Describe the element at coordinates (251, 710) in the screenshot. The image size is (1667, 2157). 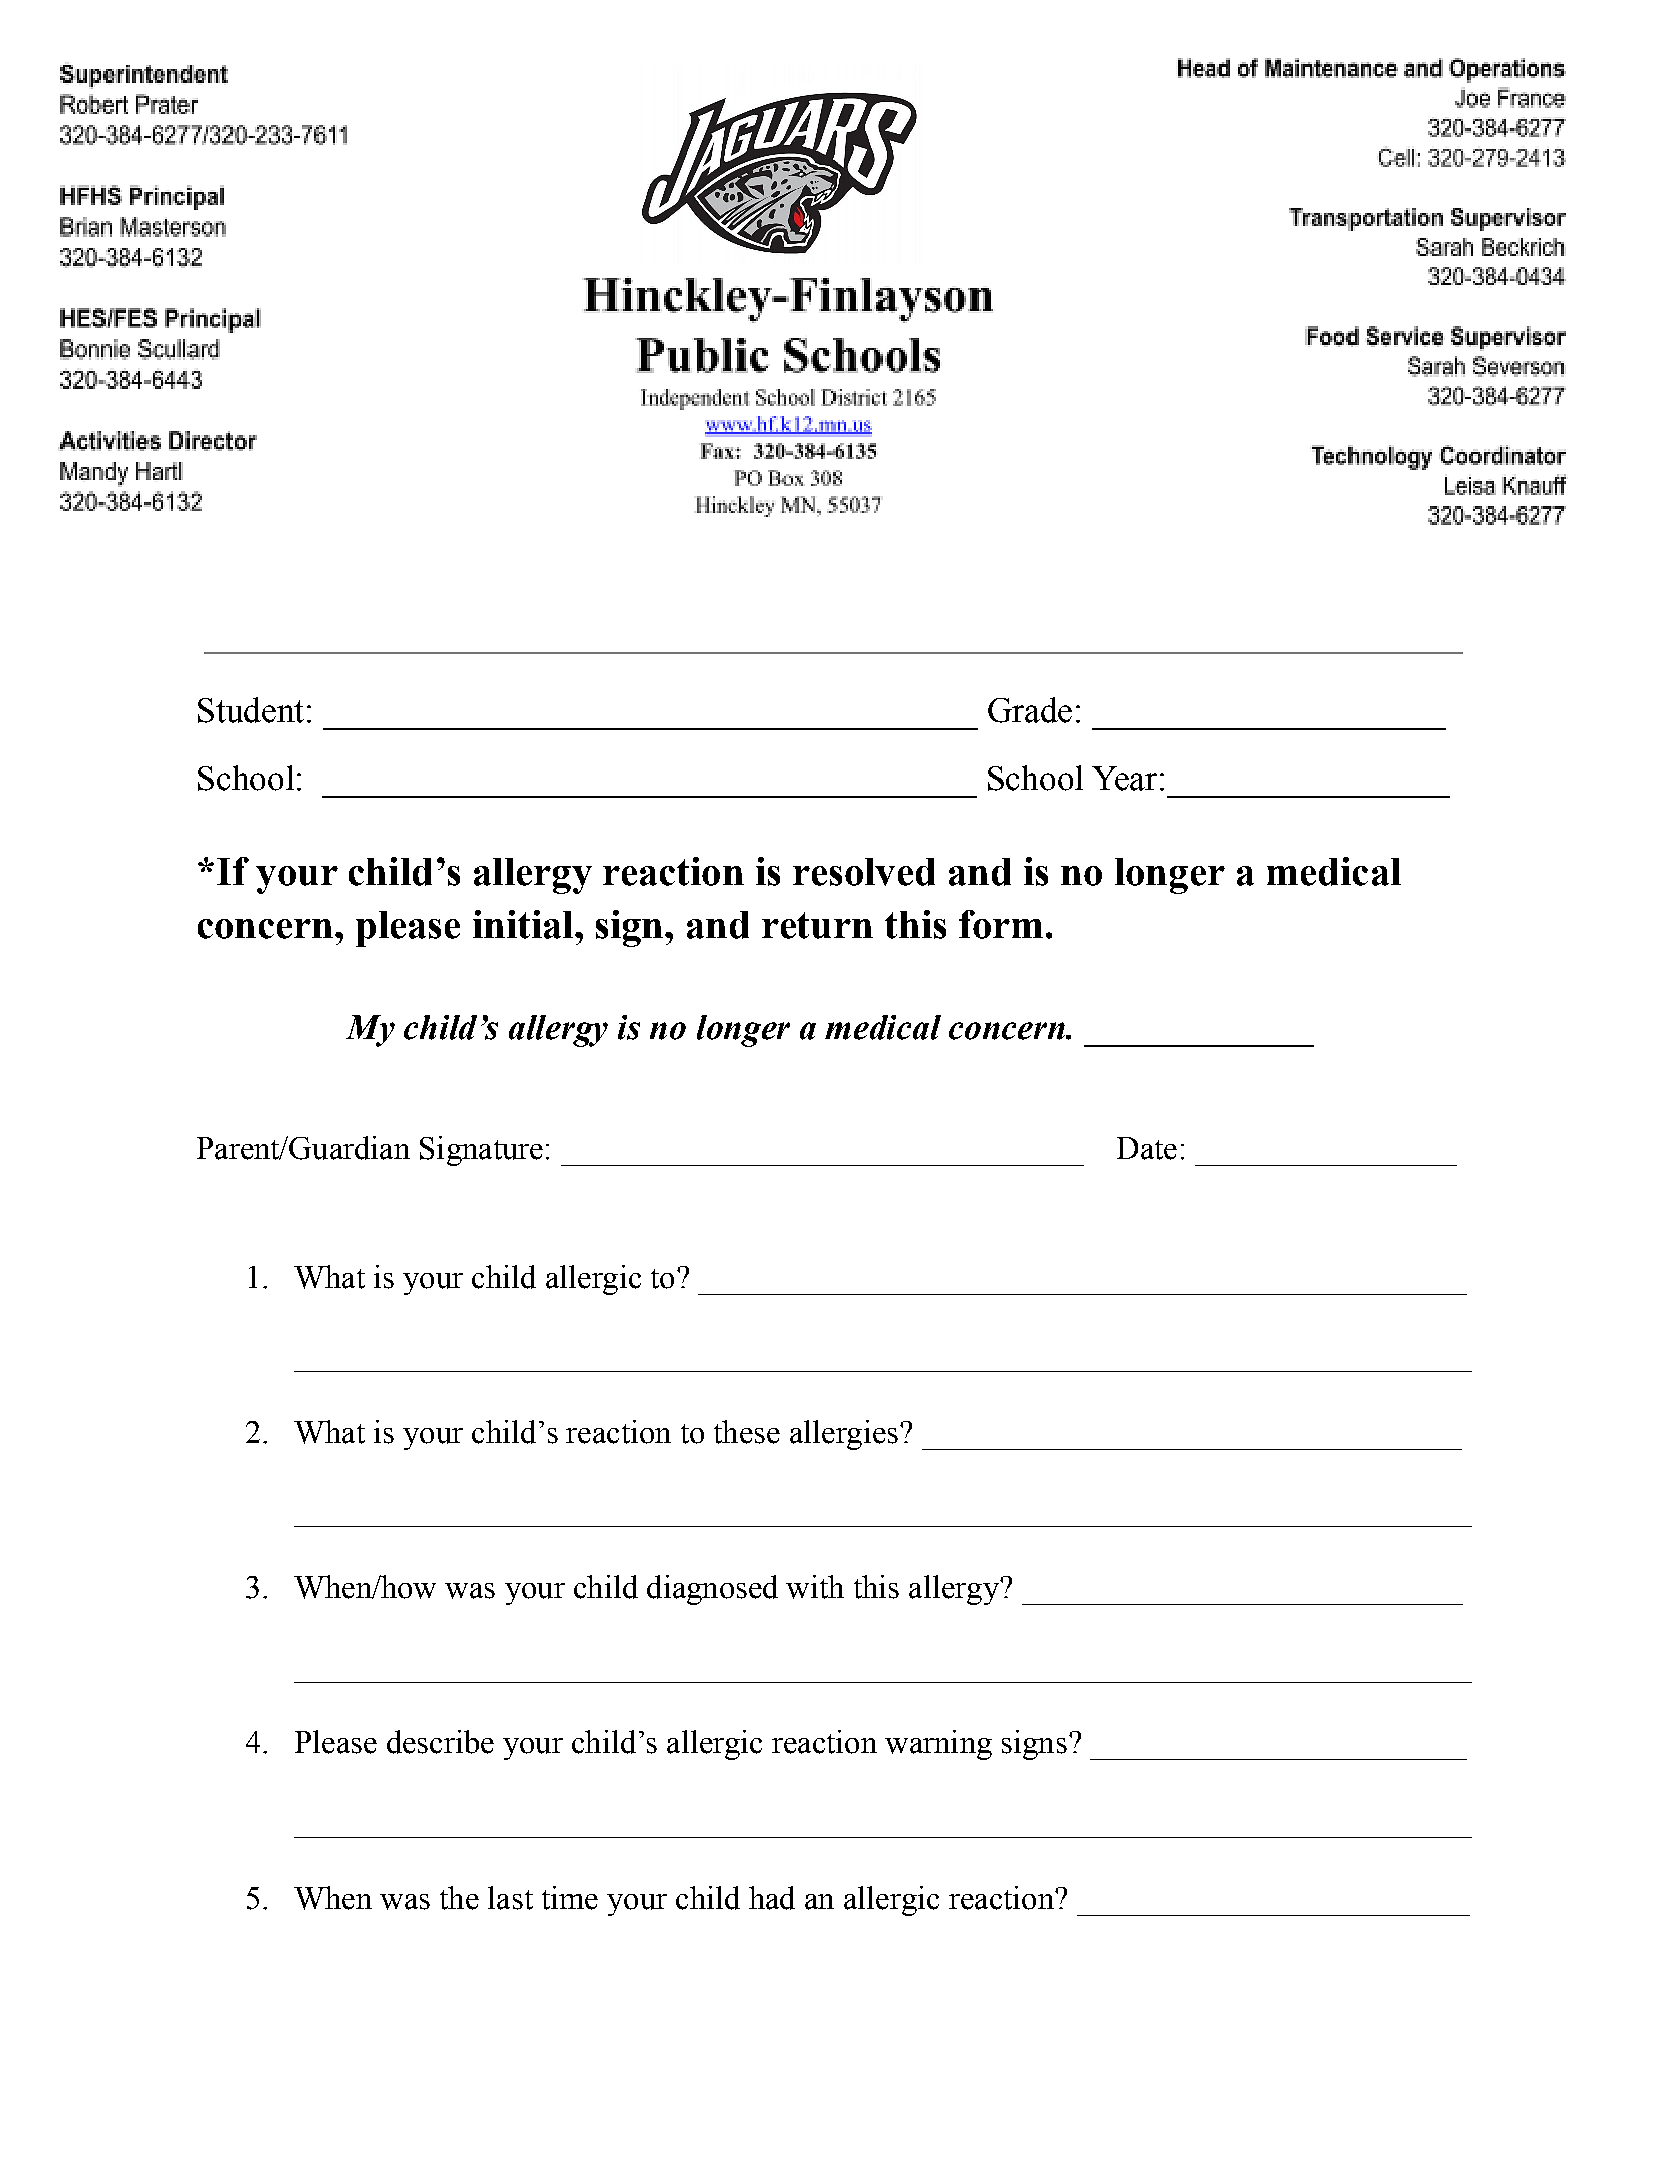
I see `Student` at that location.
